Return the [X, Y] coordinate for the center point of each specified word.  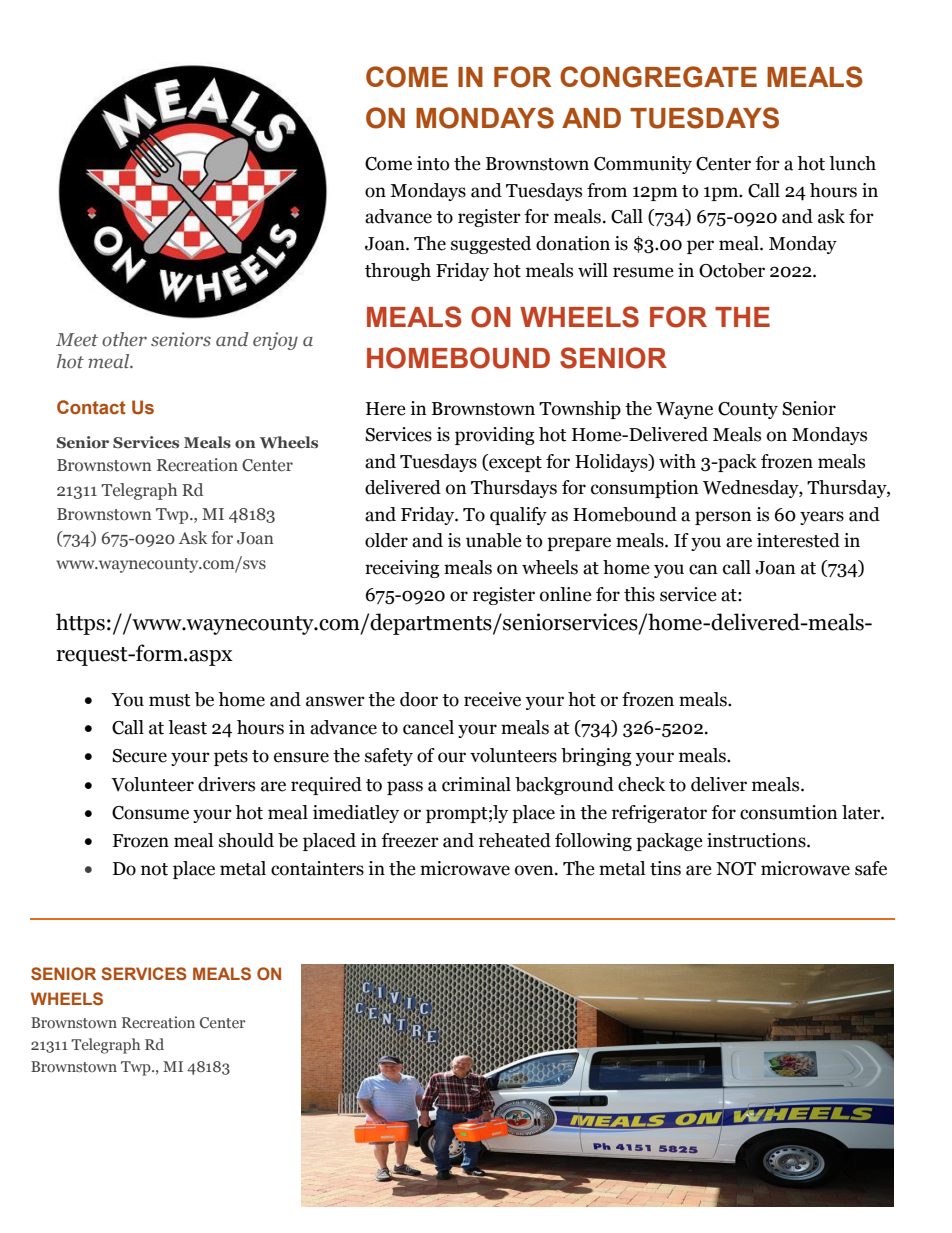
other [124, 339]
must [170, 700]
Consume [150, 813]
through [398, 272]
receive [492, 699]
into [433, 163]
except [514, 463]
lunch [852, 163]
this [639, 594]
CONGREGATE [658, 77]
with [677, 461]
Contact [91, 407]
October [732, 270]
